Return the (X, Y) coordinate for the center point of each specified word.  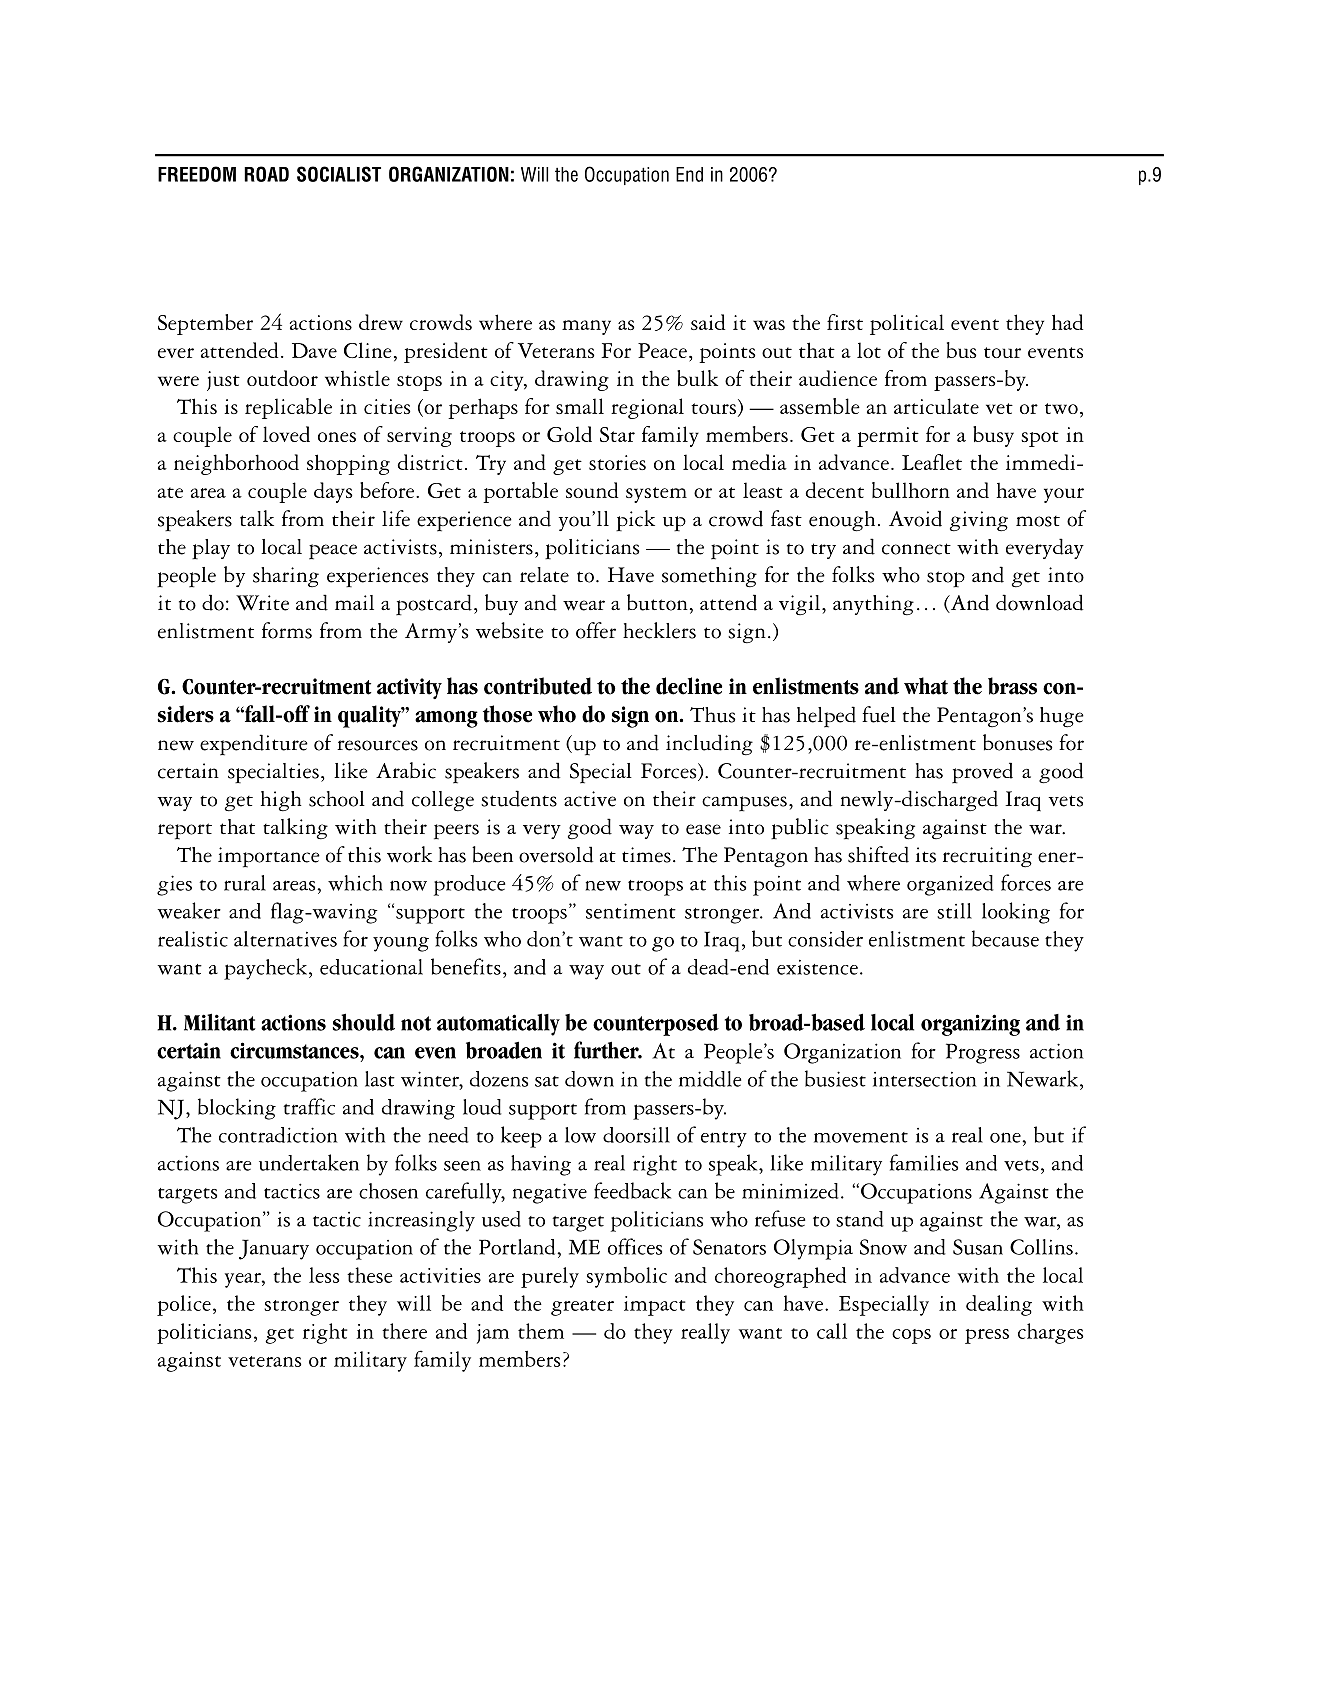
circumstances (295, 1050)
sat (547, 1081)
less (324, 1275)
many (586, 327)
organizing (970, 1025)
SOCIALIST (339, 174)
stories (617, 462)
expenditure (254, 745)
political (907, 324)
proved (982, 773)
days (333, 492)
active (590, 799)
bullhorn (911, 490)
